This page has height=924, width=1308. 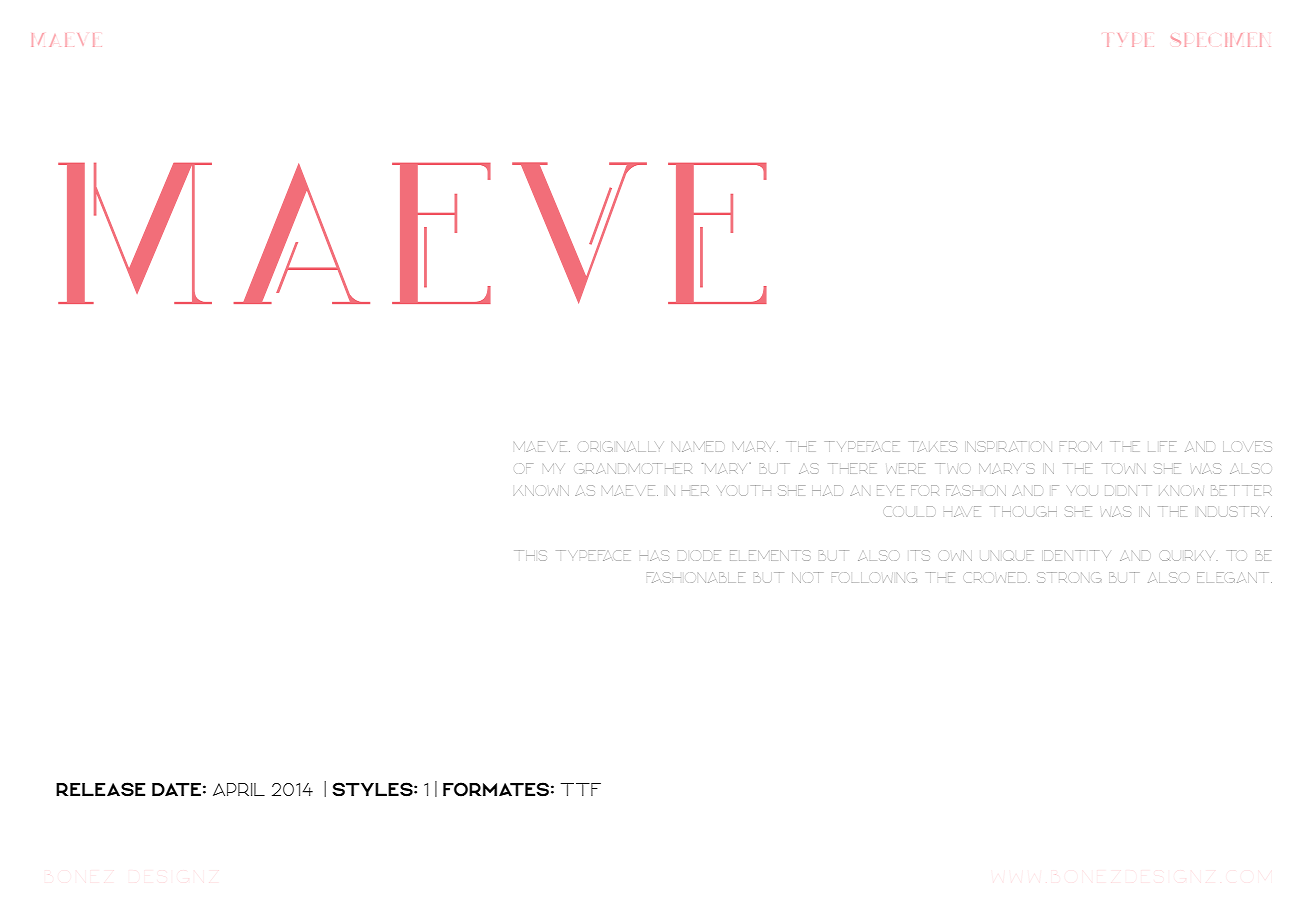 What do you see at coordinates (1186, 555) in the page?
I see `QUIRKY` at bounding box center [1186, 555].
